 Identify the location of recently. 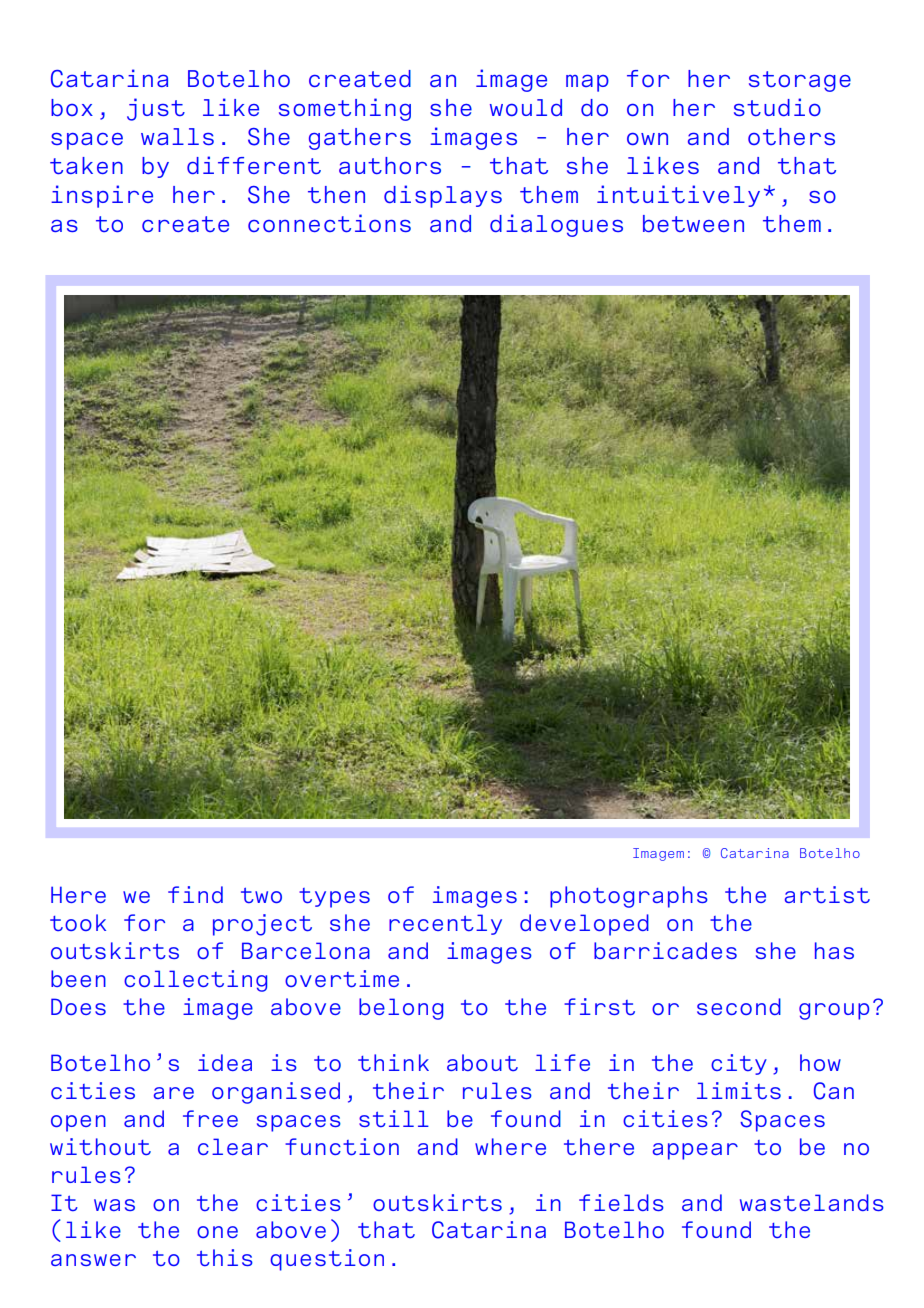
(445, 924).
